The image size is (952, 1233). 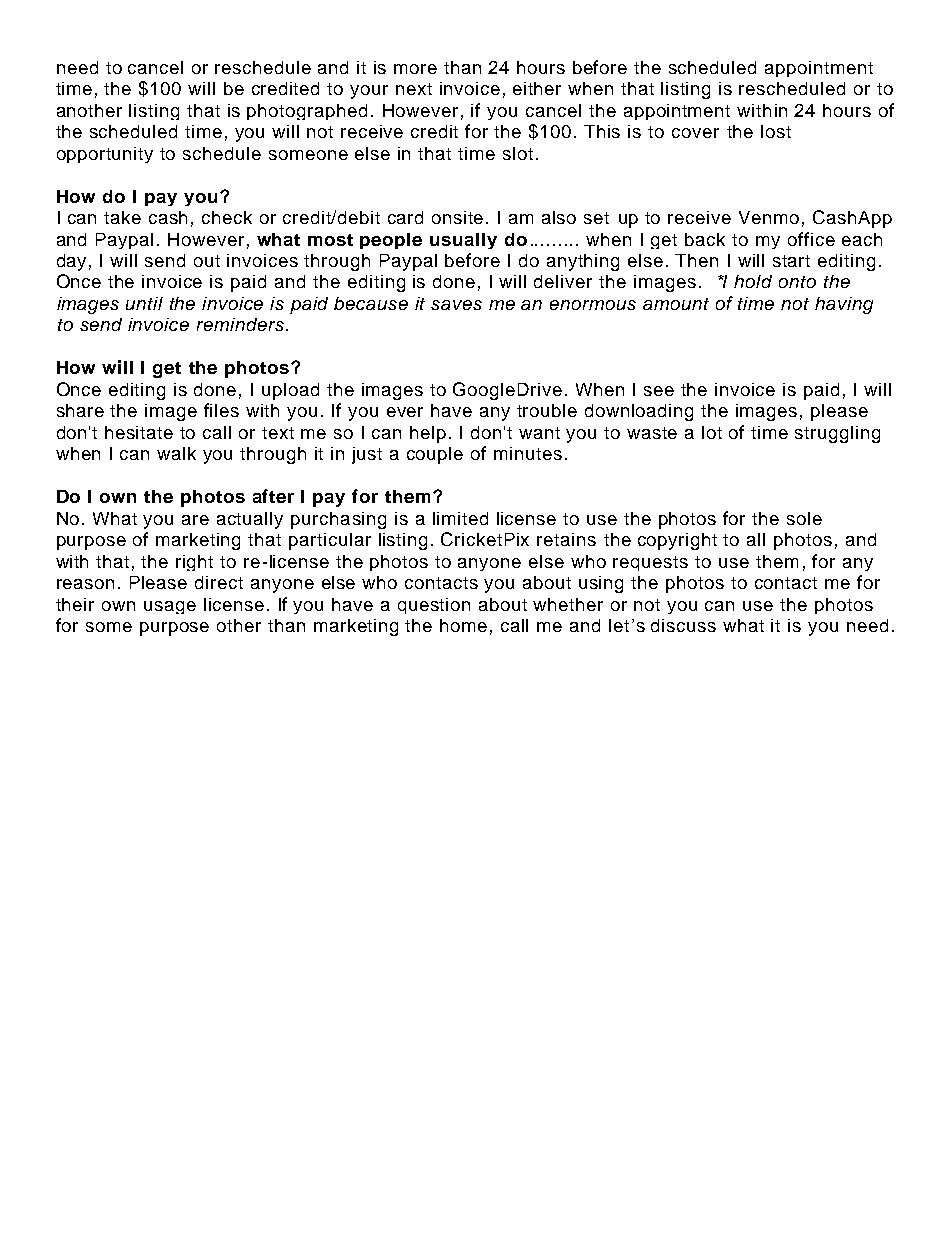 What do you see at coordinates (240, 324) in the screenshot?
I see `reminders` at bounding box center [240, 324].
